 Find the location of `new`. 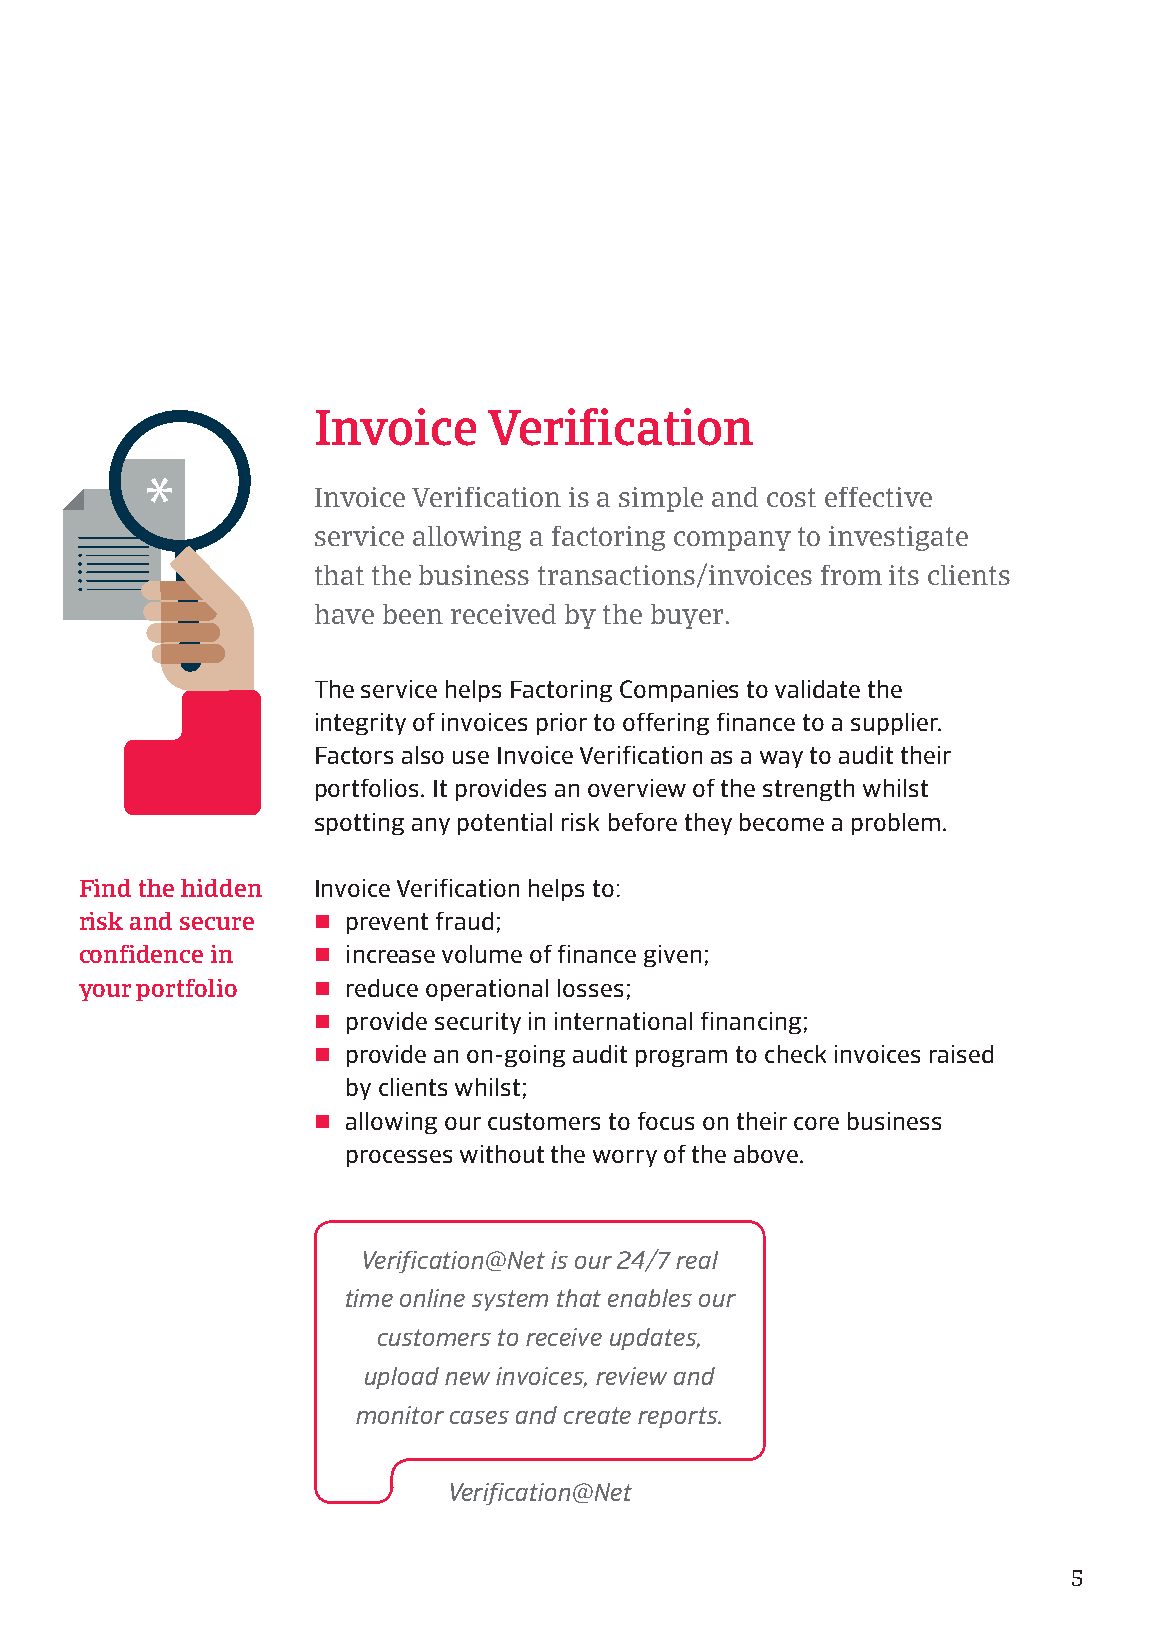

new is located at coordinates (467, 1378).
